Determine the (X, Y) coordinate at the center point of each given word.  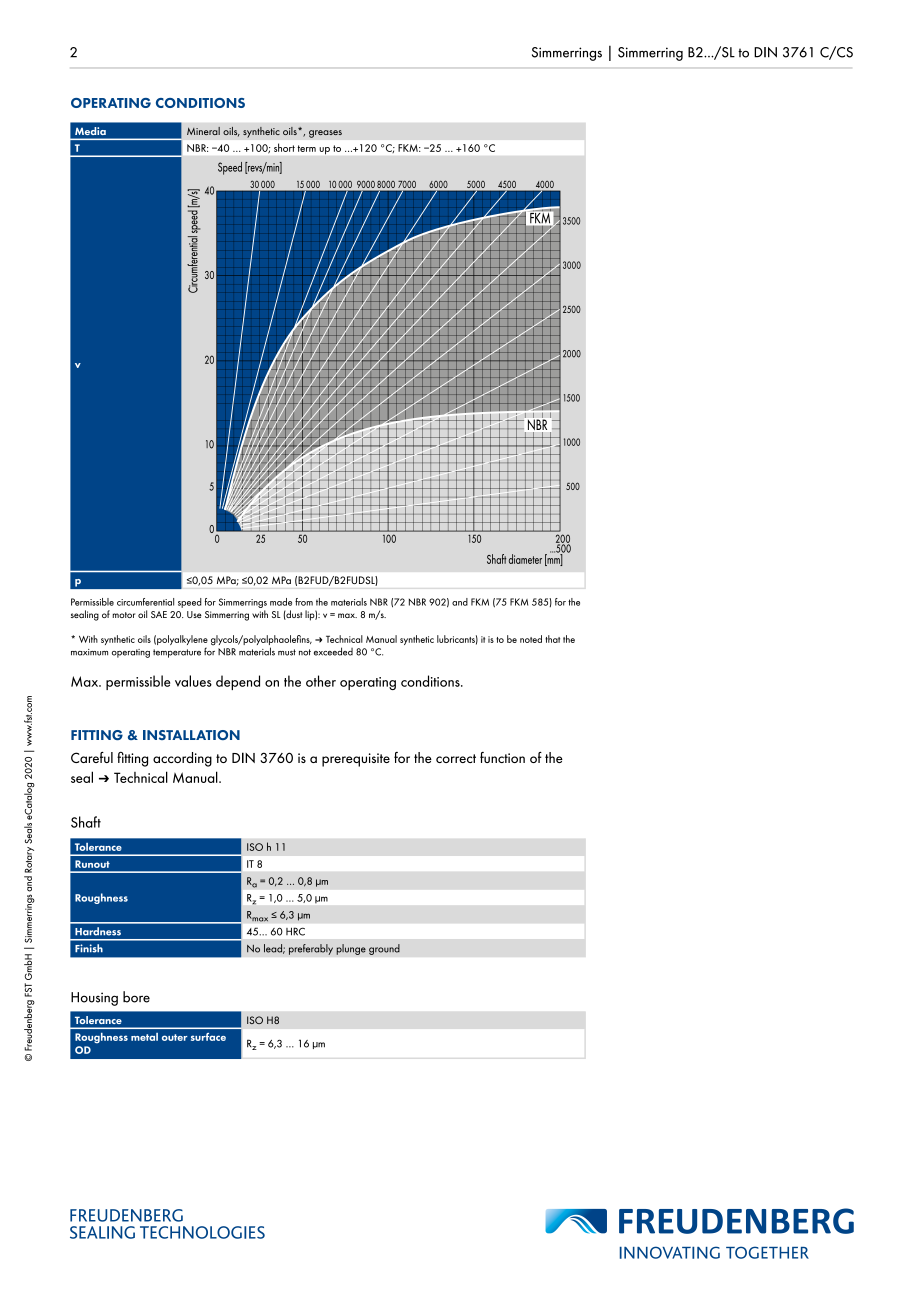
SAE (159, 614)
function (502, 757)
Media (90, 131)
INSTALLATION (191, 735)
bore (136, 997)
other (321, 681)
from (304, 602)
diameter (525, 559)
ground (384, 949)
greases (325, 134)
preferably (311, 949)
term (306, 148)
